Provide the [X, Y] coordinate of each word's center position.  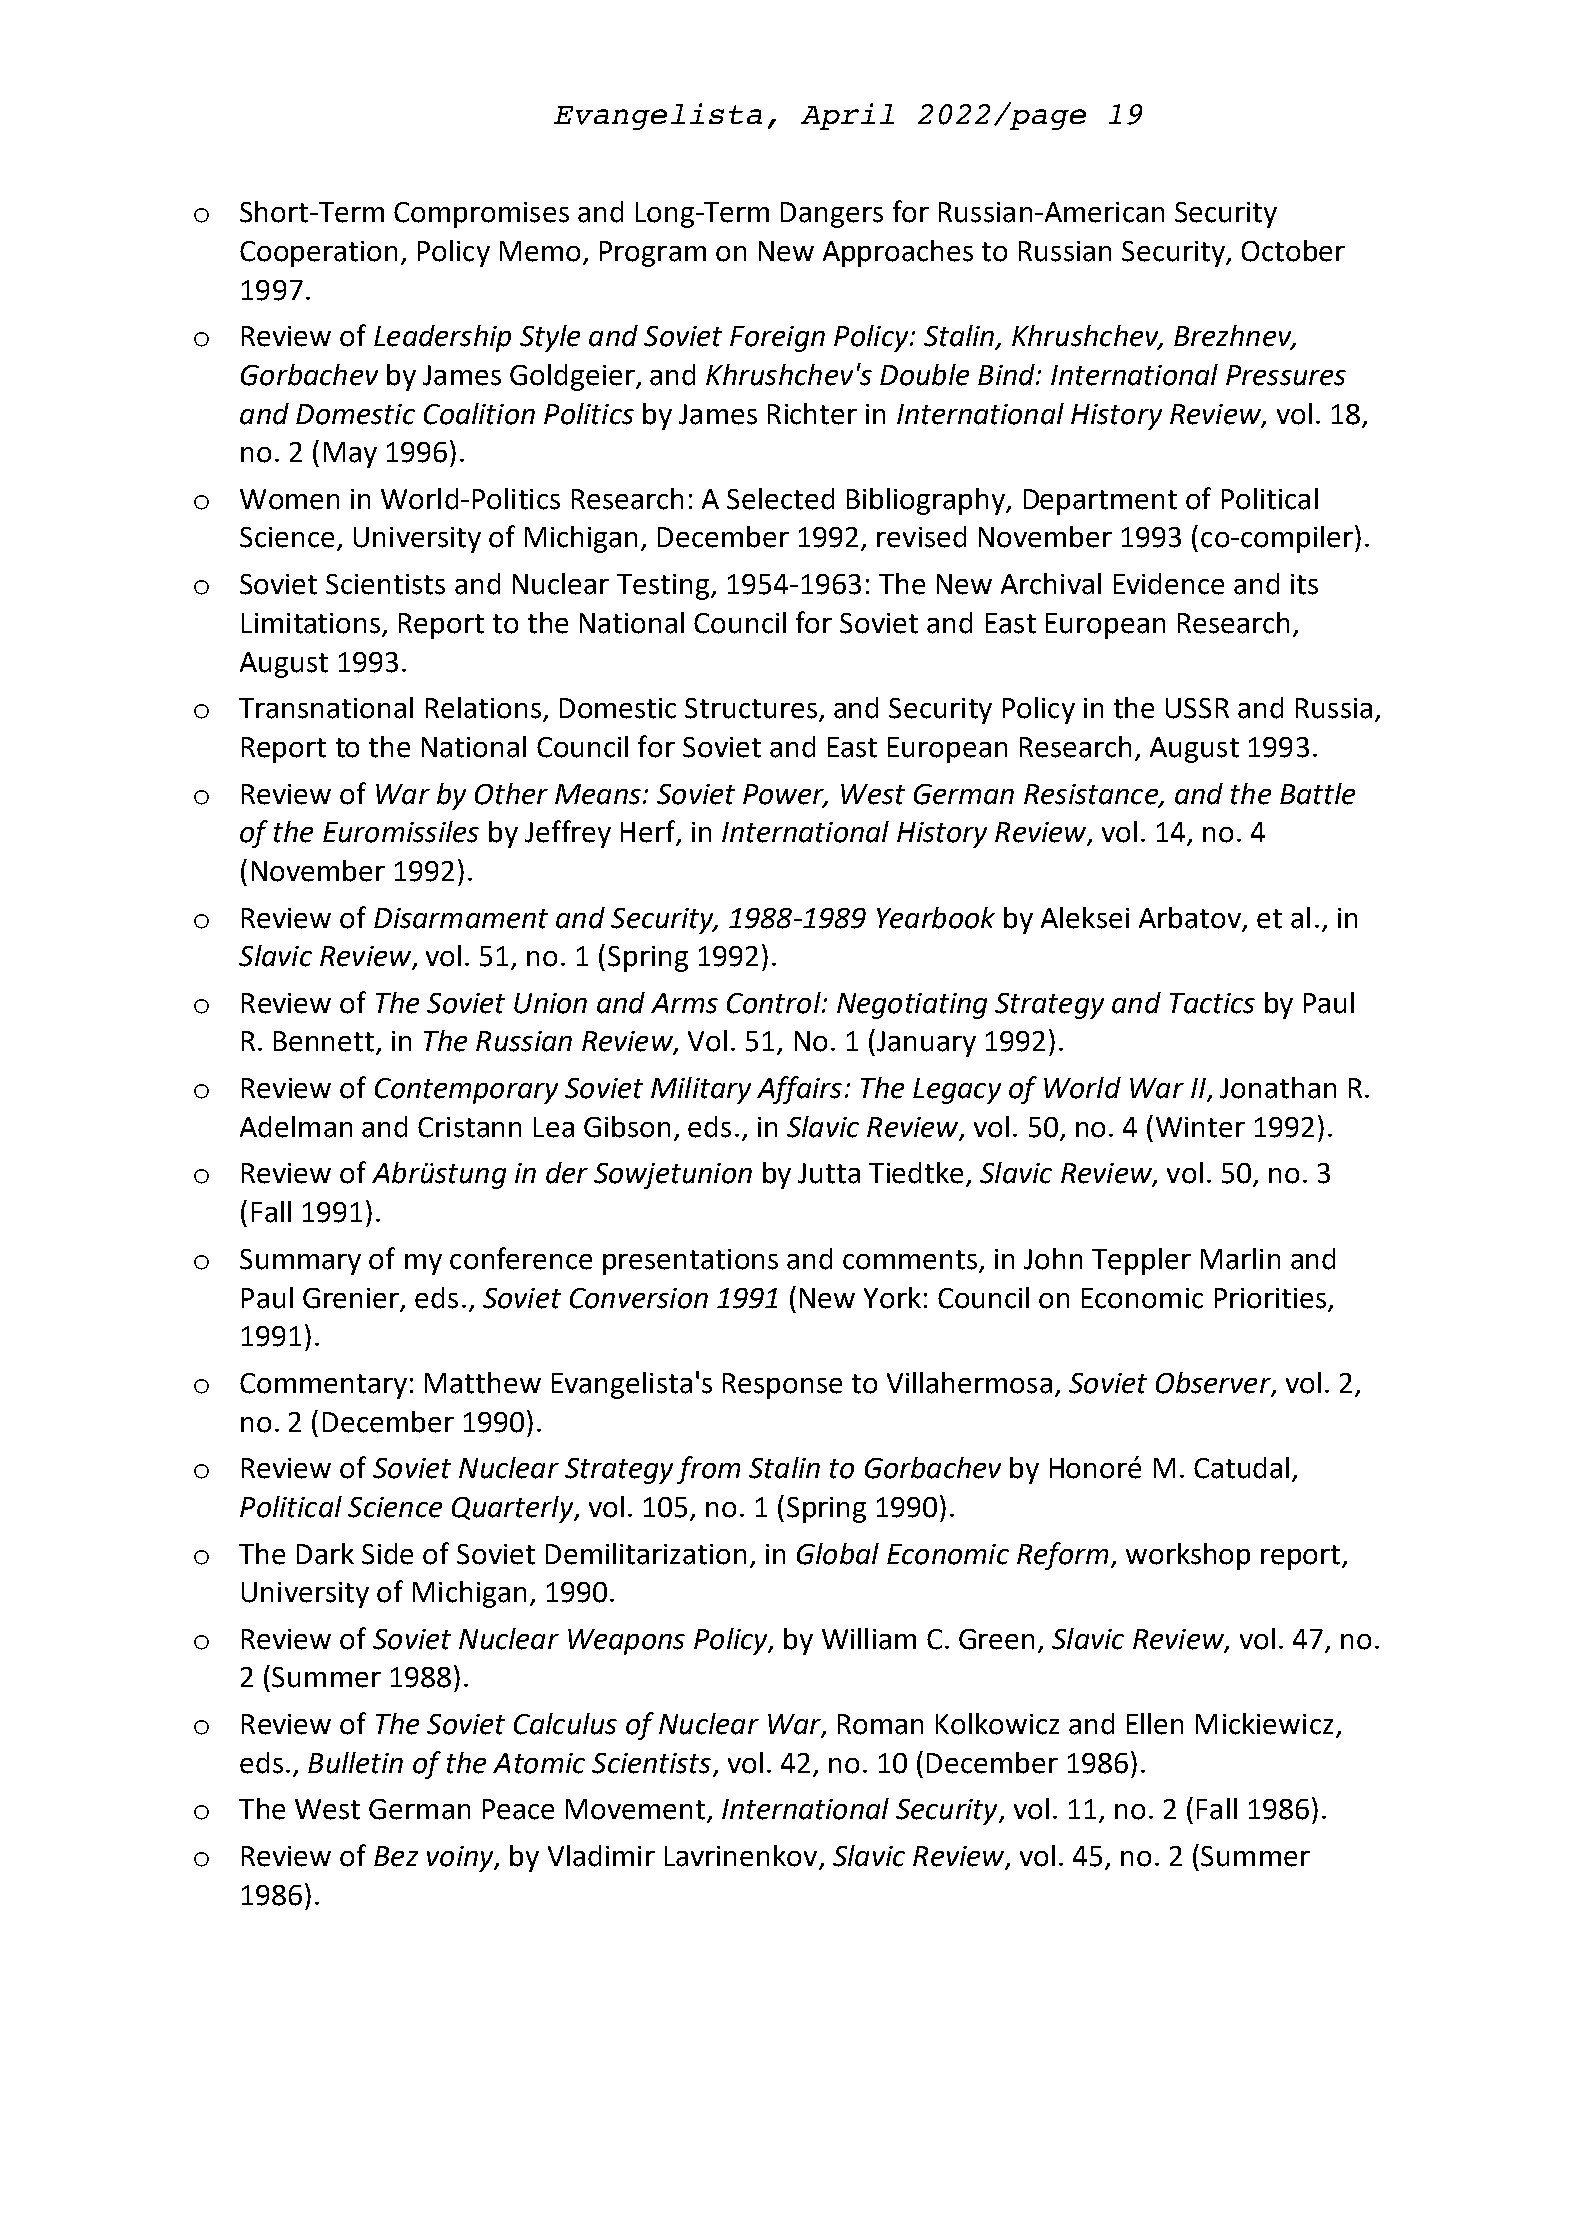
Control [775, 1003]
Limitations [312, 624]
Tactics [1212, 1003]
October [1293, 251]
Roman [880, 1724]
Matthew [483, 1383]
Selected [780, 499]
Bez [396, 1856]
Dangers [832, 215]
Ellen [1155, 1724]
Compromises [481, 215]
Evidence [1169, 584]
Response [782, 1386]
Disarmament [461, 918]
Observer [1214, 1384]
